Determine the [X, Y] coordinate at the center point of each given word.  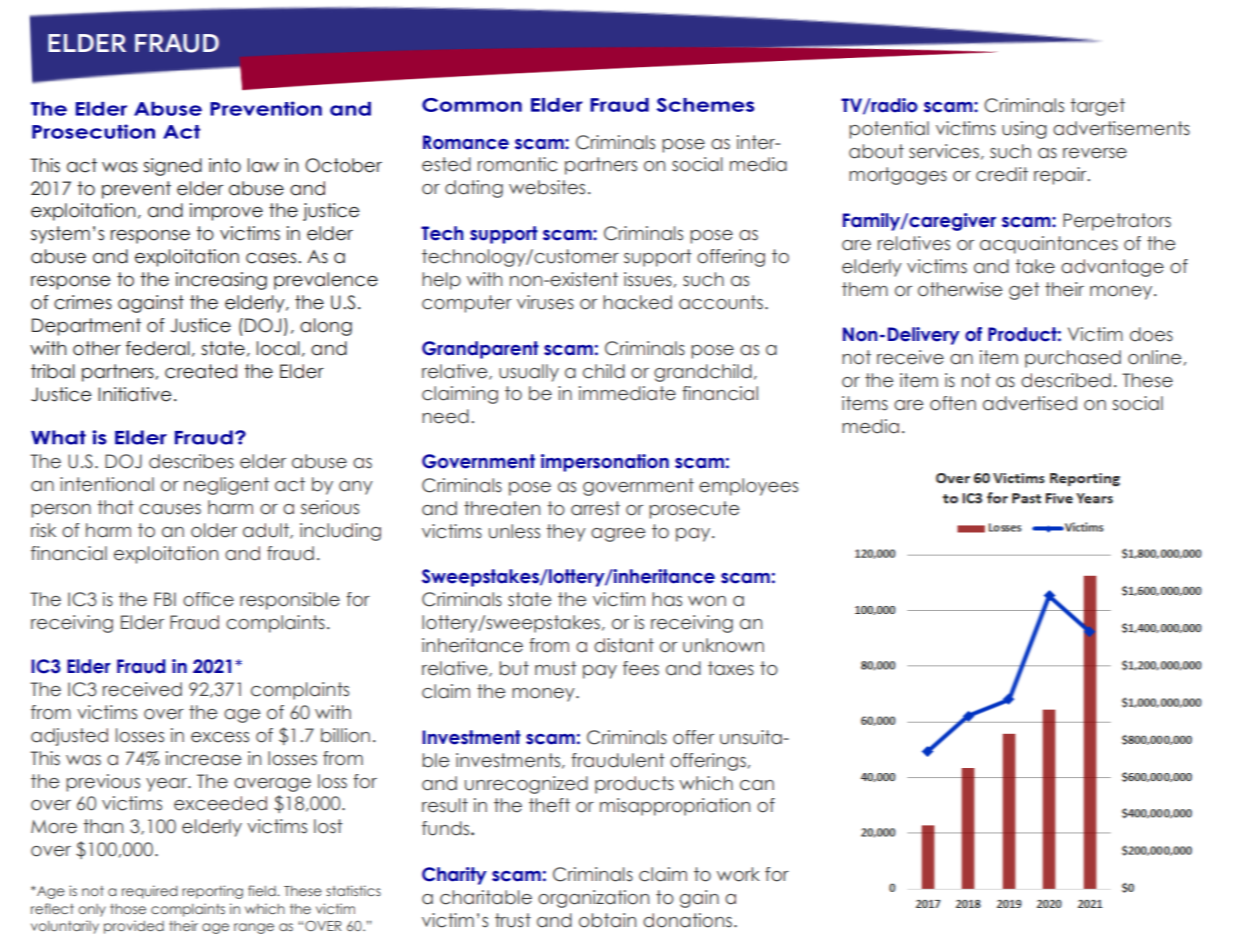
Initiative [135, 394]
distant [624, 645]
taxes [731, 668]
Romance [466, 142]
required [150, 892]
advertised [1030, 403]
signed [172, 167]
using [1024, 130]
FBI [165, 599]
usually [529, 373]
